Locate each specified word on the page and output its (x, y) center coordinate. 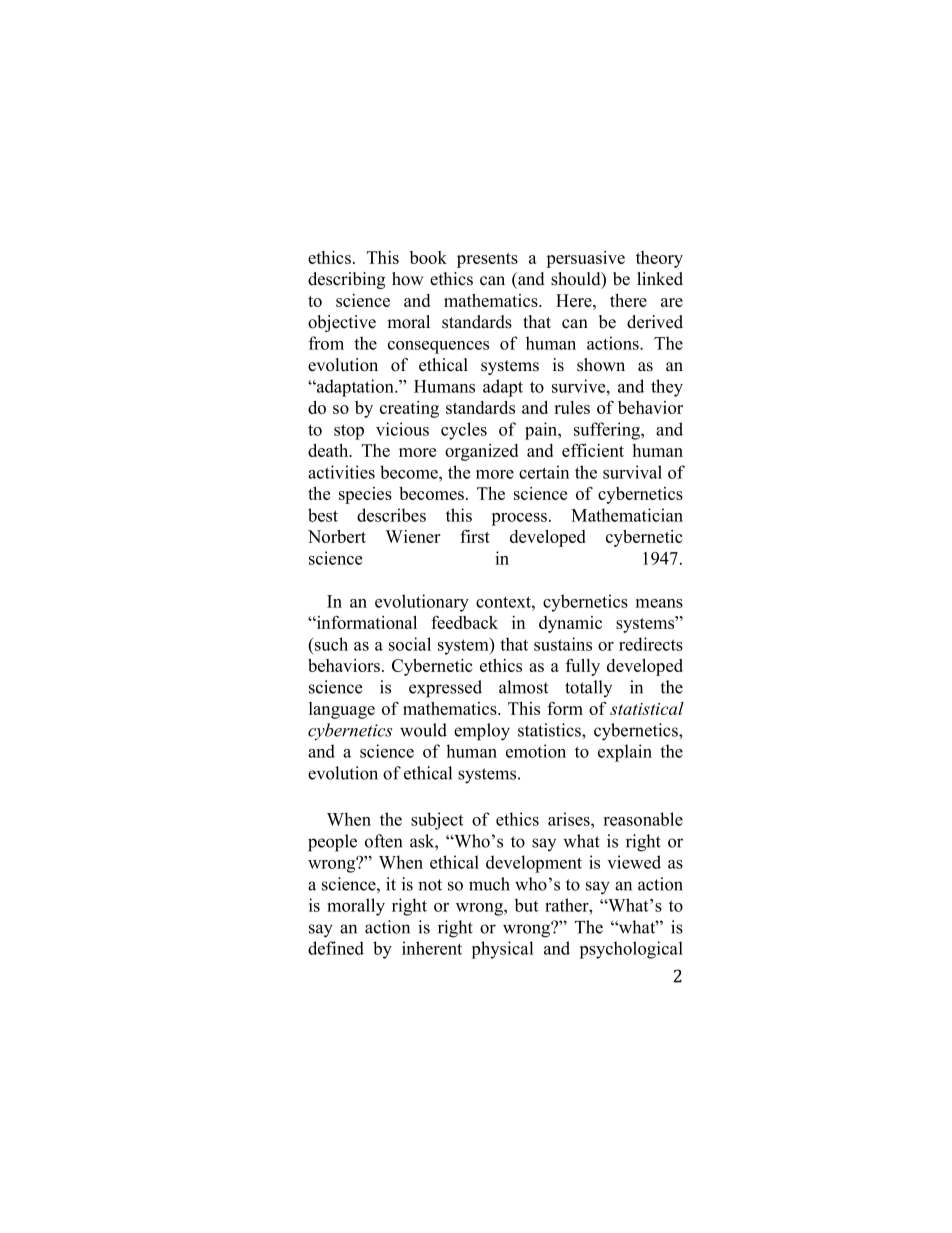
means (659, 603)
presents (487, 260)
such (330, 644)
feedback (464, 622)
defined (336, 948)
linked (660, 279)
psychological (631, 950)
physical (502, 950)
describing (346, 280)
